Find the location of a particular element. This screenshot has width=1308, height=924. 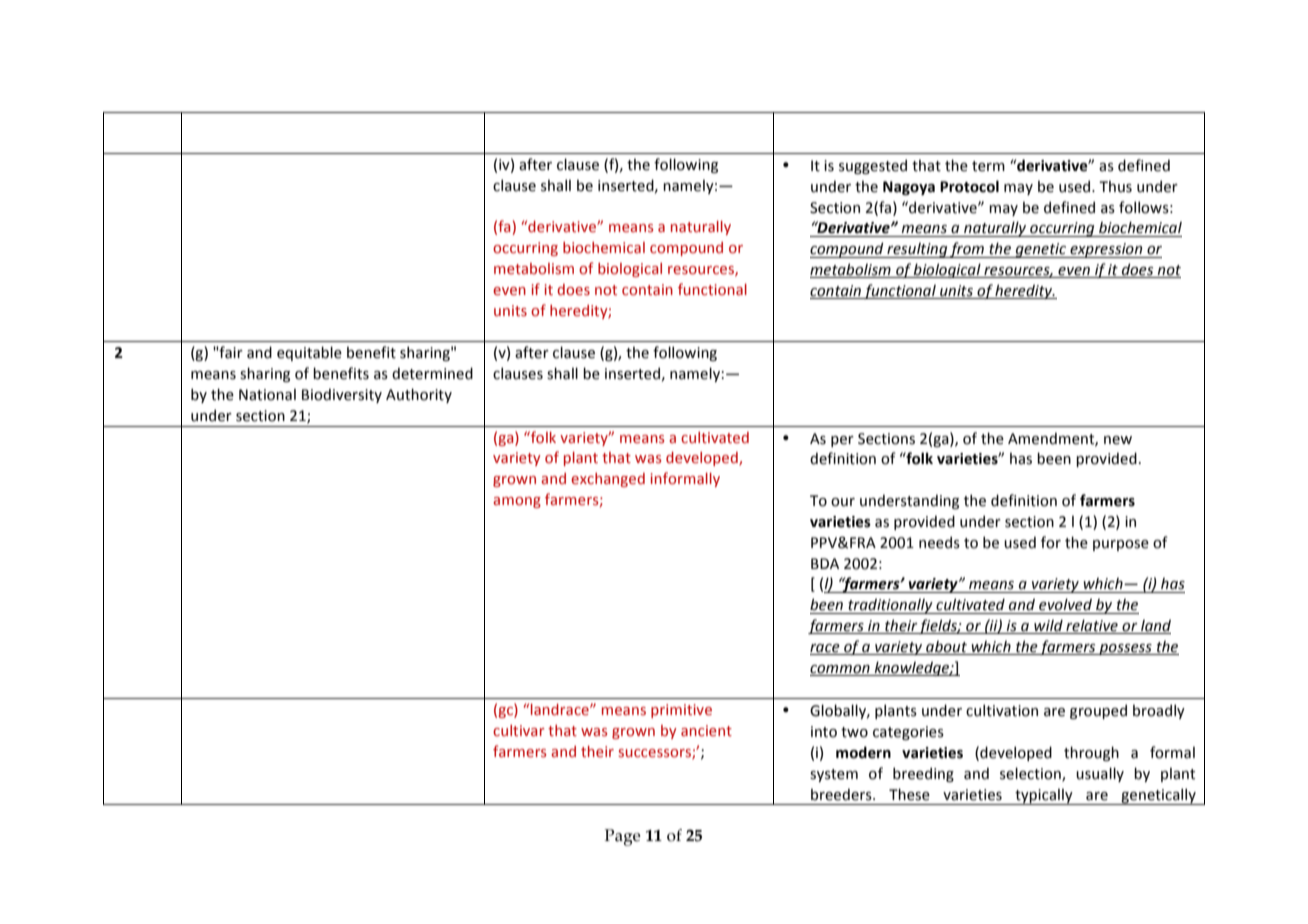

per is located at coordinates (842, 441).
